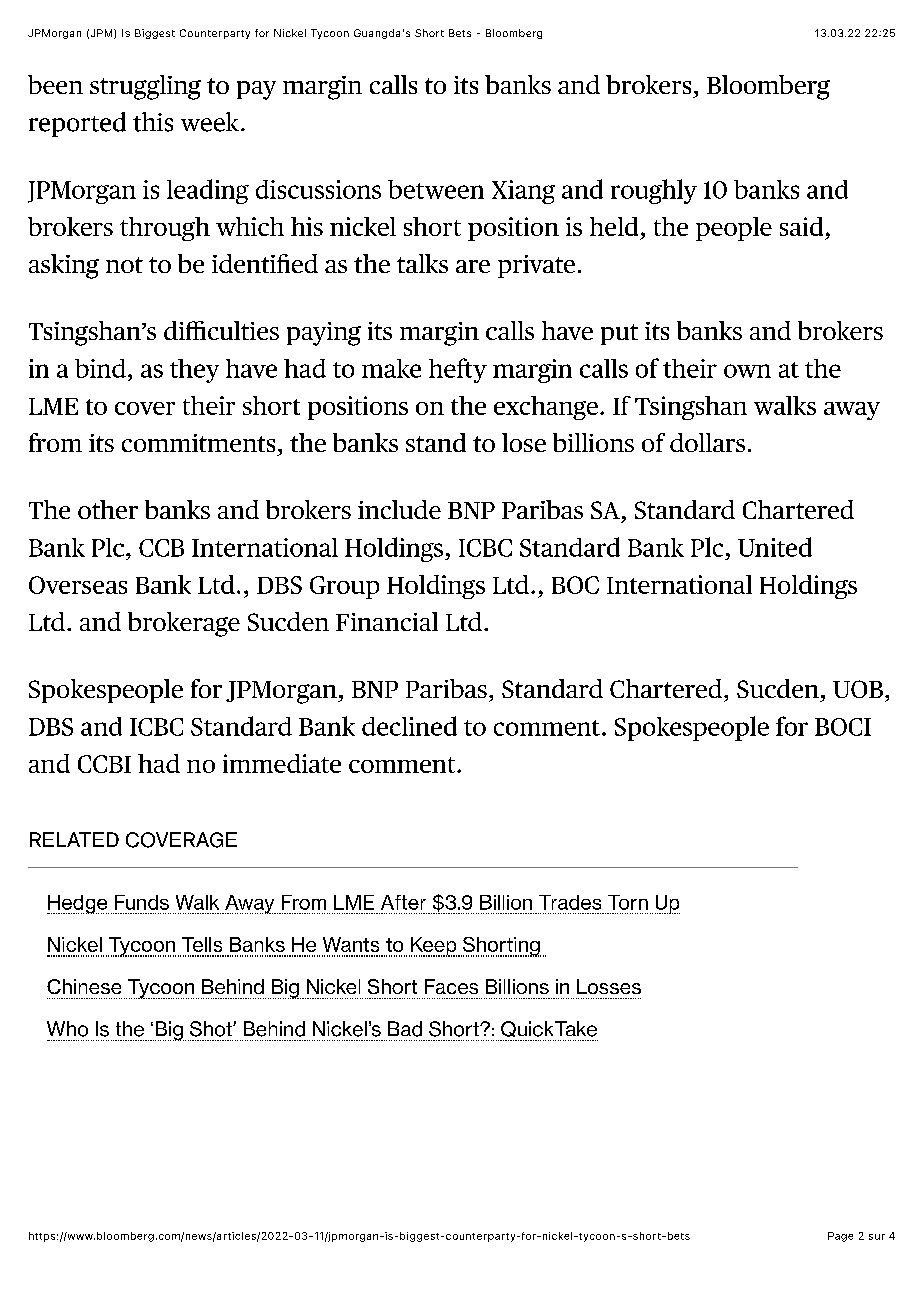  What do you see at coordinates (194, 371) in the screenshot?
I see `they` at bounding box center [194, 371].
